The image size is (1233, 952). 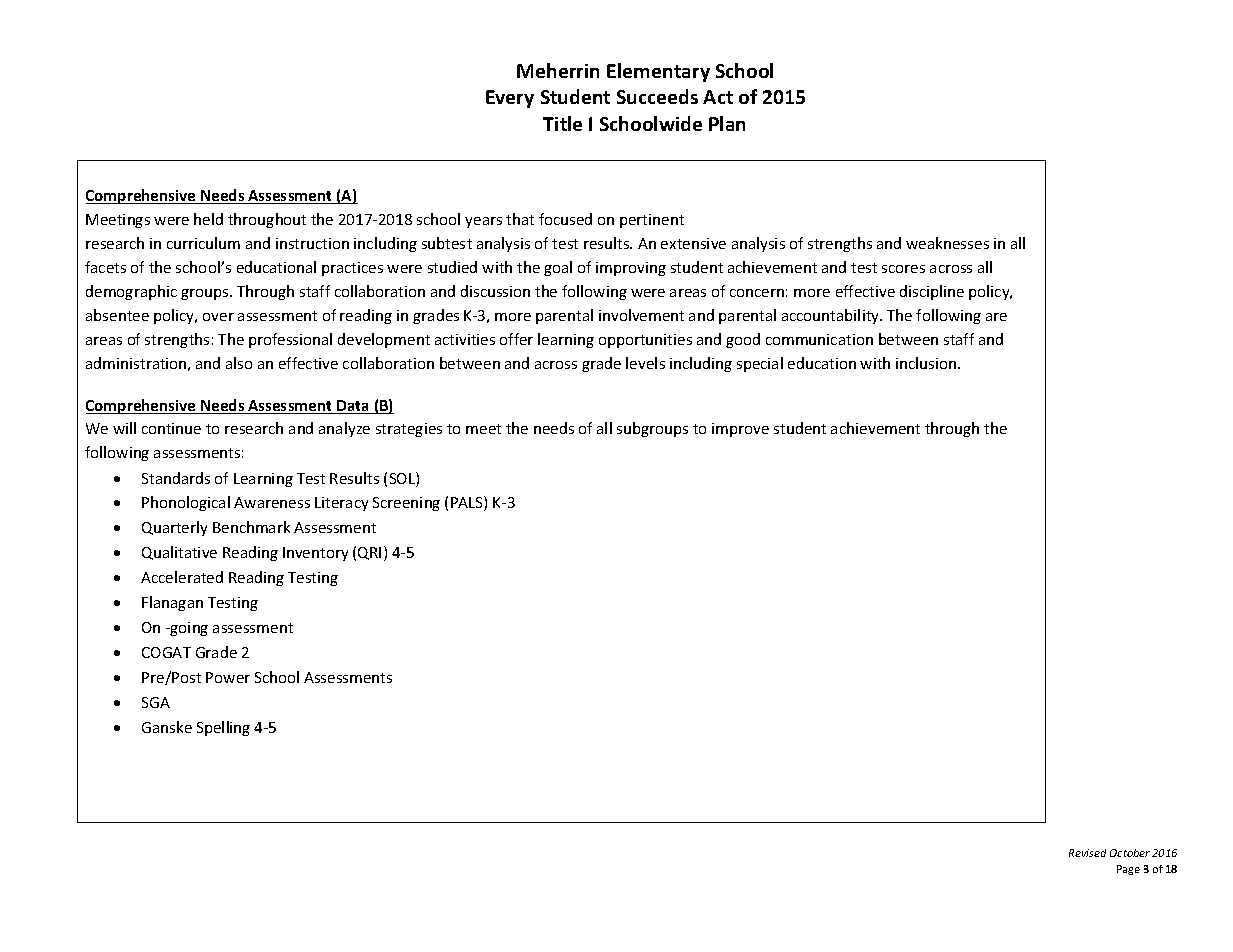 What do you see at coordinates (176, 478) in the document?
I see `Standards` at bounding box center [176, 478].
